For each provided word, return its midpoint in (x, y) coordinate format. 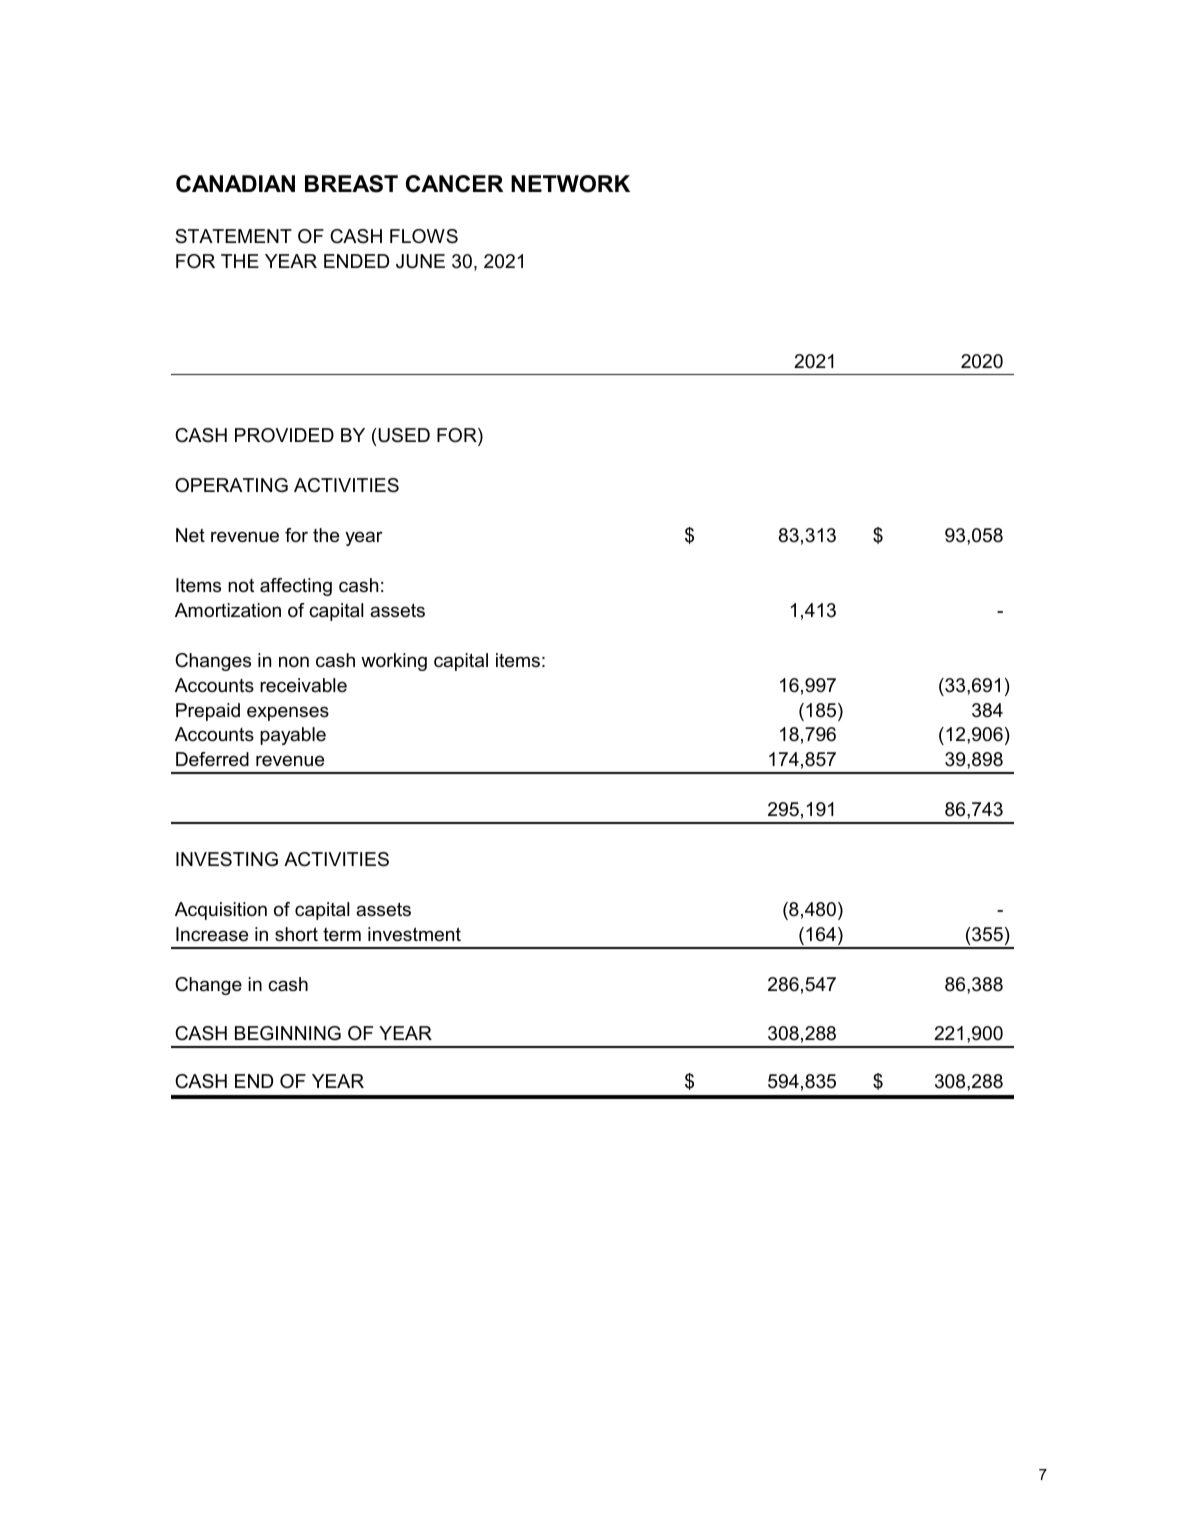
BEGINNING (288, 1033)
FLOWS (424, 236)
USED (404, 435)
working (394, 662)
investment (414, 934)
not (241, 586)
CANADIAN (235, 184)
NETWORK (570, 184)
